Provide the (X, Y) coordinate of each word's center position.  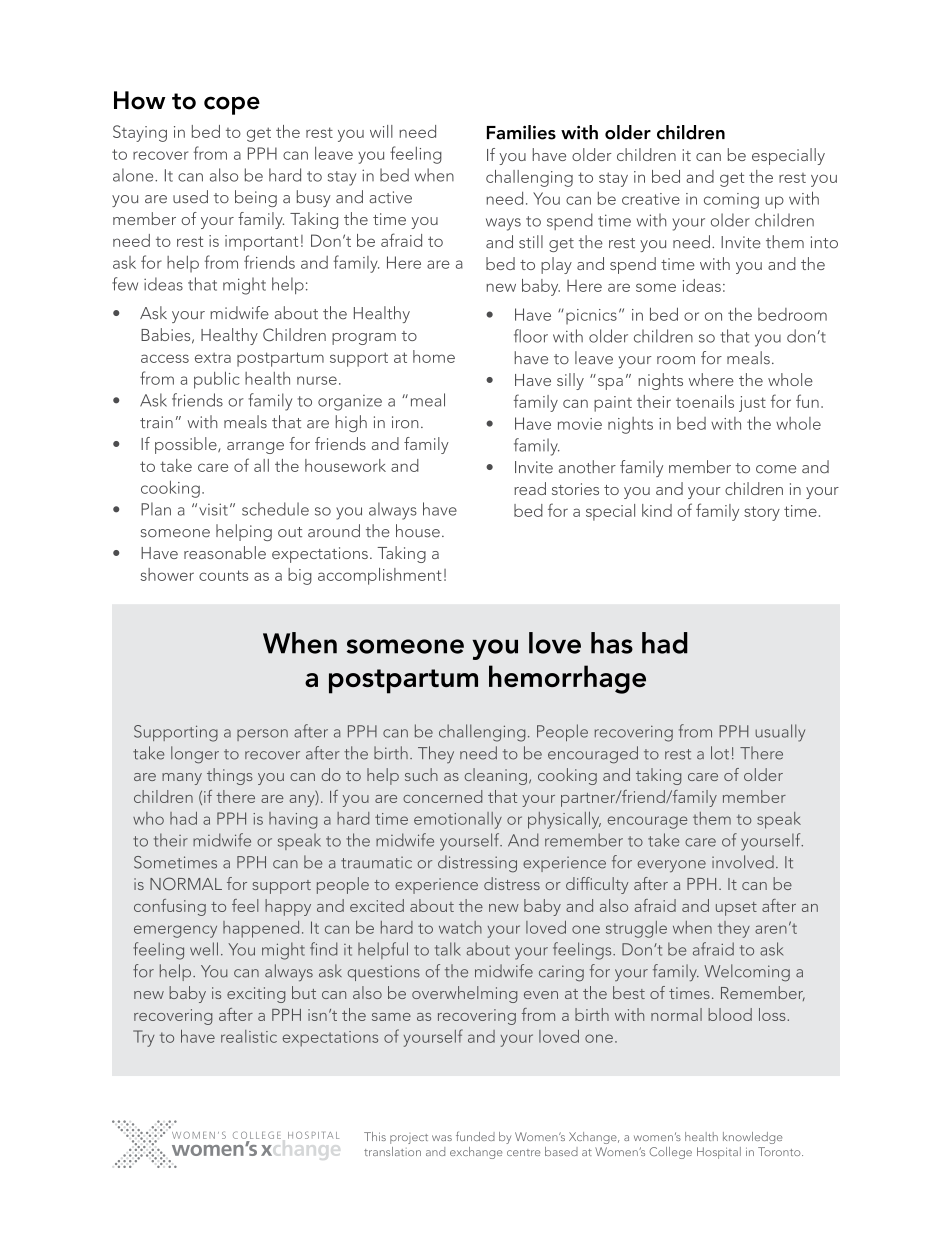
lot (720, 753)
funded (475, 1136)
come (776, 469)
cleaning (496, 776)
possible (187, 445)
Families (521, 132)
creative (651, 199)
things (230, 776)
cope (232, 105)
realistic (249, 1036)
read (530, 488)
